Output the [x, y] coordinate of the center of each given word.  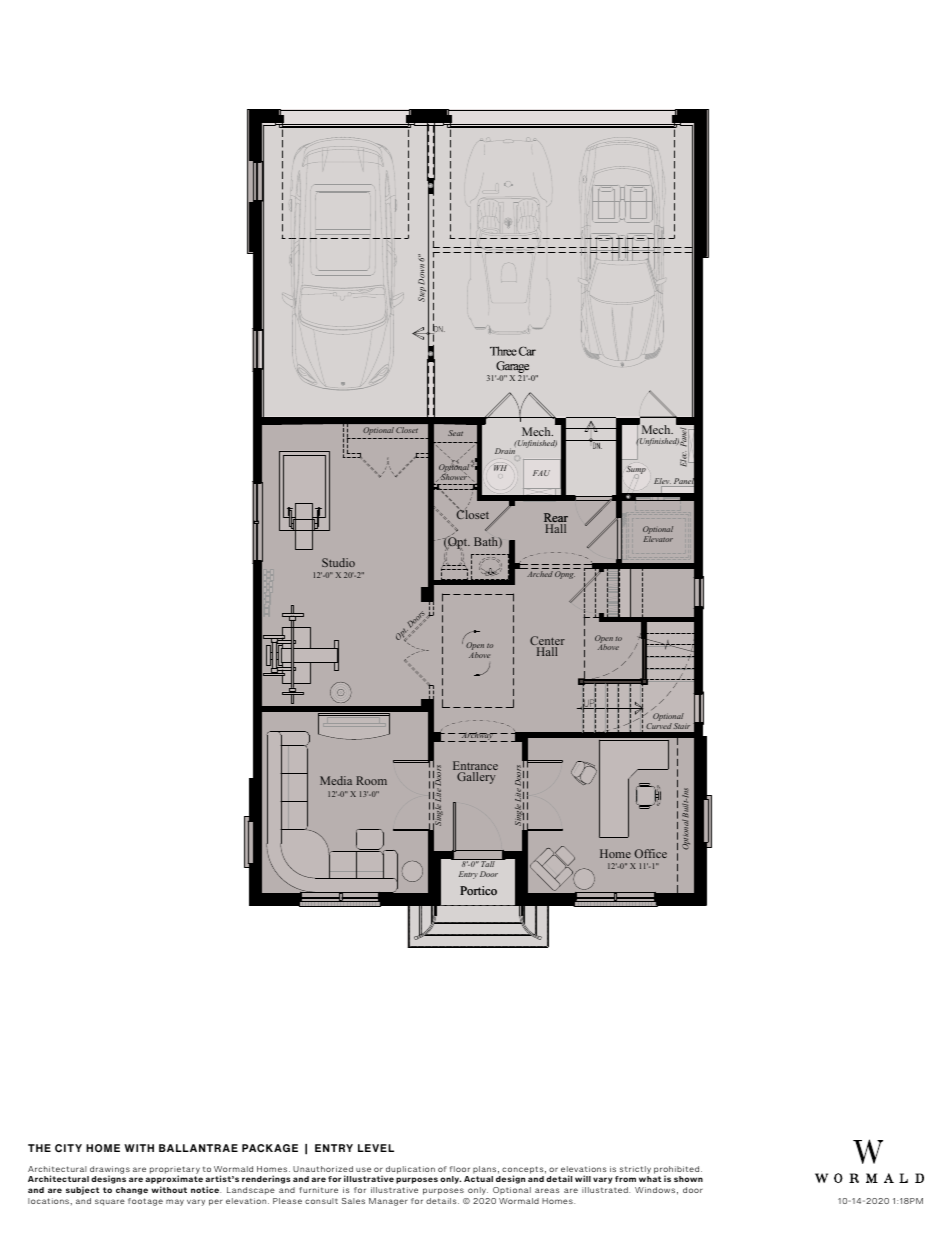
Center [547, 642]
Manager [388, 1202]
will [583, 1178]
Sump [636, 470]
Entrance [475, 767]
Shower [455, 476]
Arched [540, 574]
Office [650, 853]
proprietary [175, 1171]
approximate [174, 1181]
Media [336, 780]
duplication [410, 1170]
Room [371, 780]
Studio [338, 562]
